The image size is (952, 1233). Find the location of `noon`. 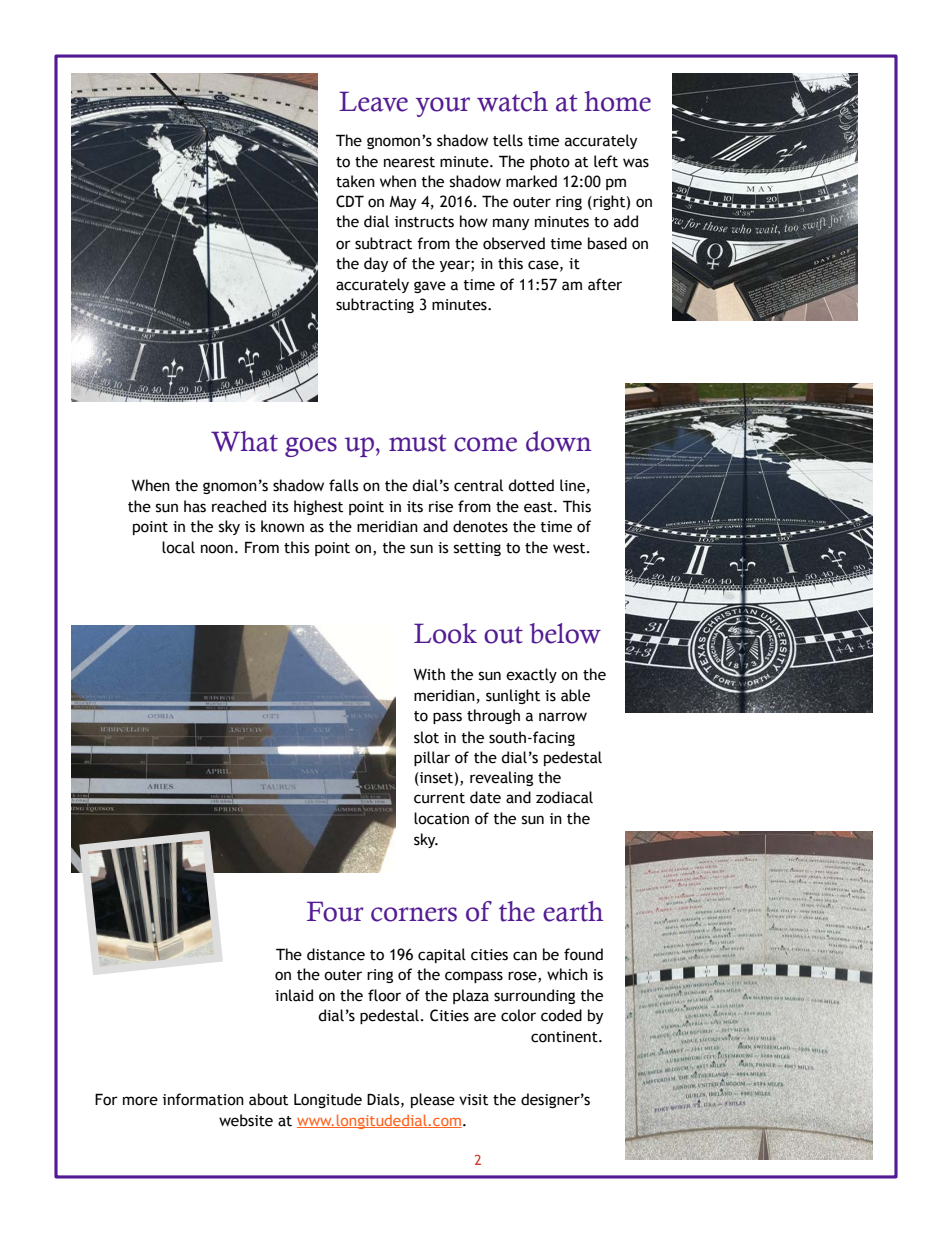

noon is located at coordinates (217, 549).
